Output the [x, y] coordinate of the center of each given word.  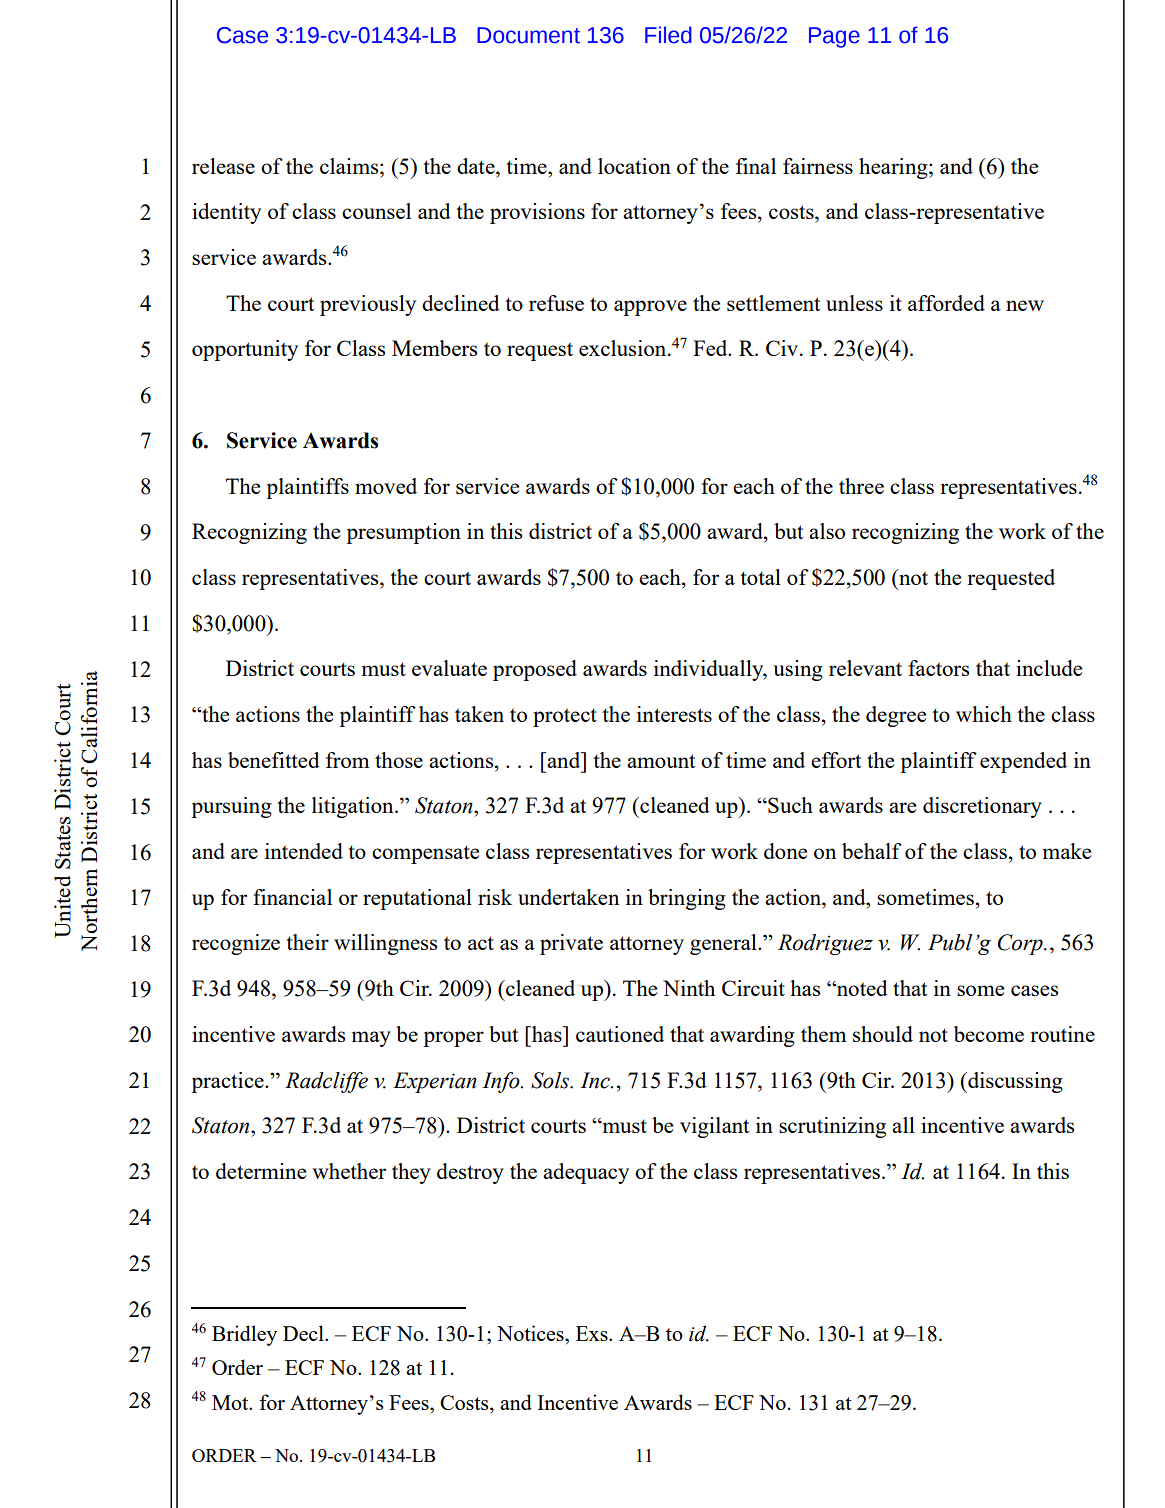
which [984, 714]
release [223, 166]
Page [834, 37]
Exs [593, 1333]
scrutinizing [832, 1127]
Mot [231, 1402]
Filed [668, 35]
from [347, 760]
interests [674, 714]
